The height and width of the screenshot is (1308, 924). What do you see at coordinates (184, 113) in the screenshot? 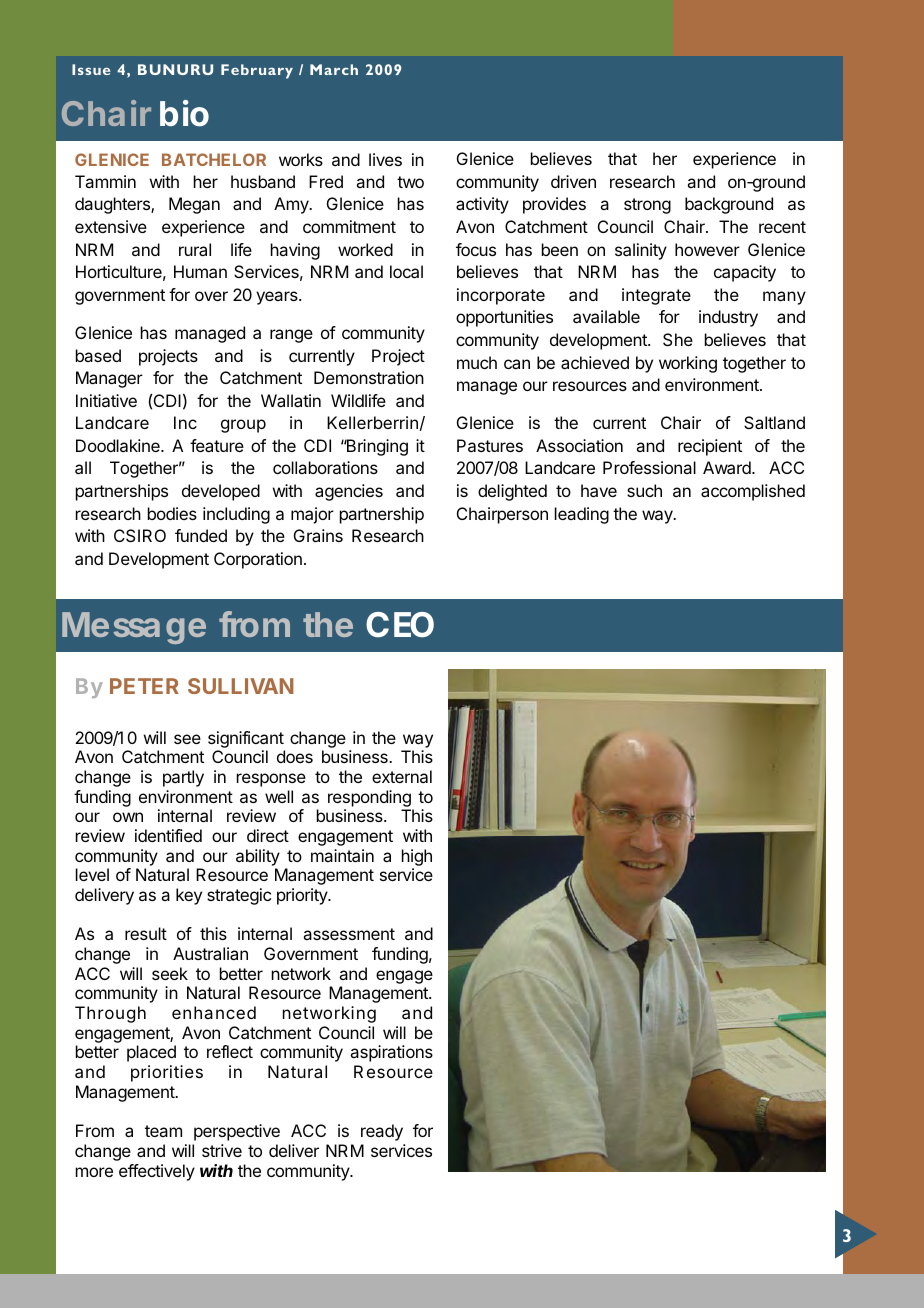
I see `bio` at bounding box center [184, 113].
